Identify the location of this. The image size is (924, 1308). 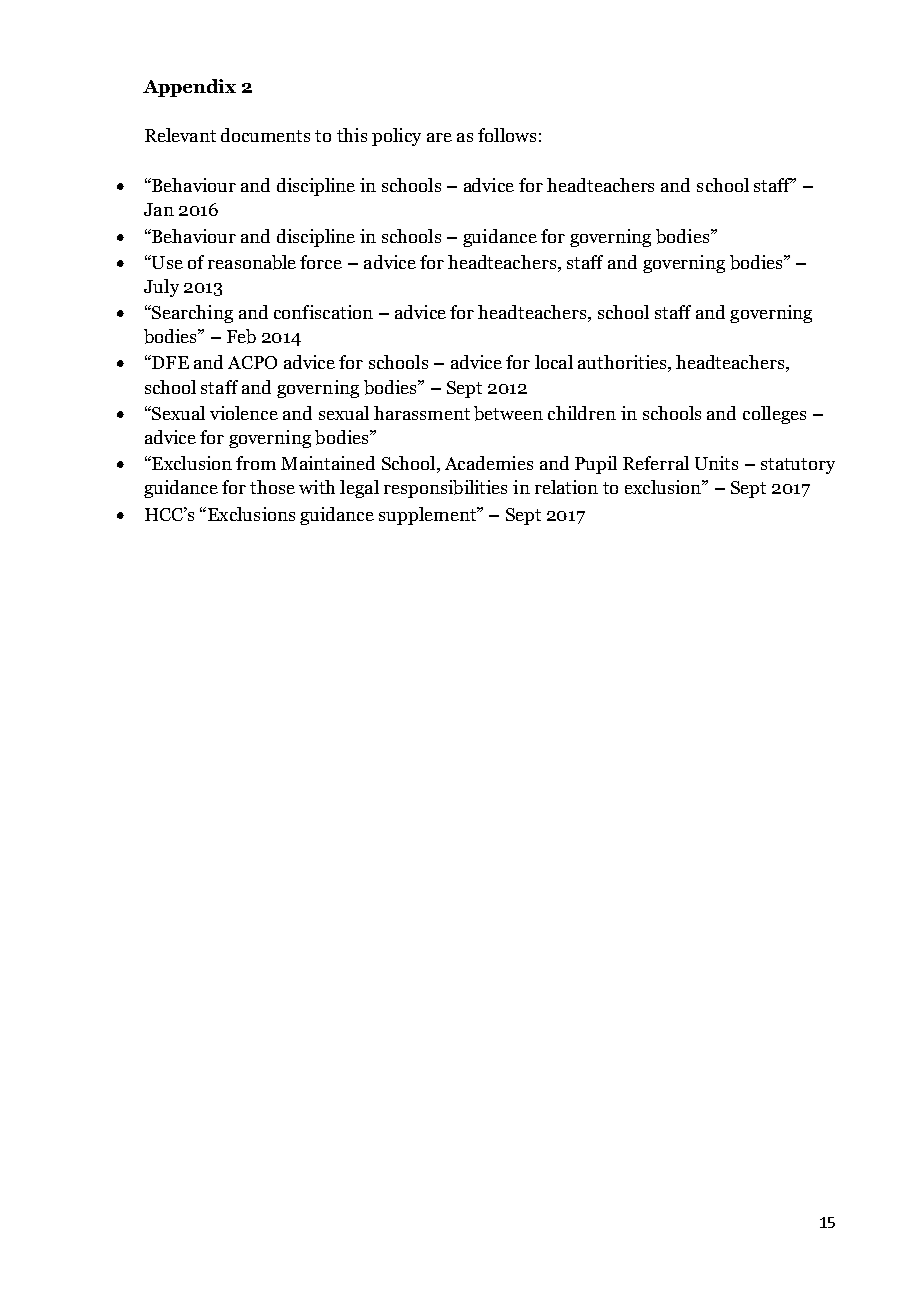
(352, 135).
